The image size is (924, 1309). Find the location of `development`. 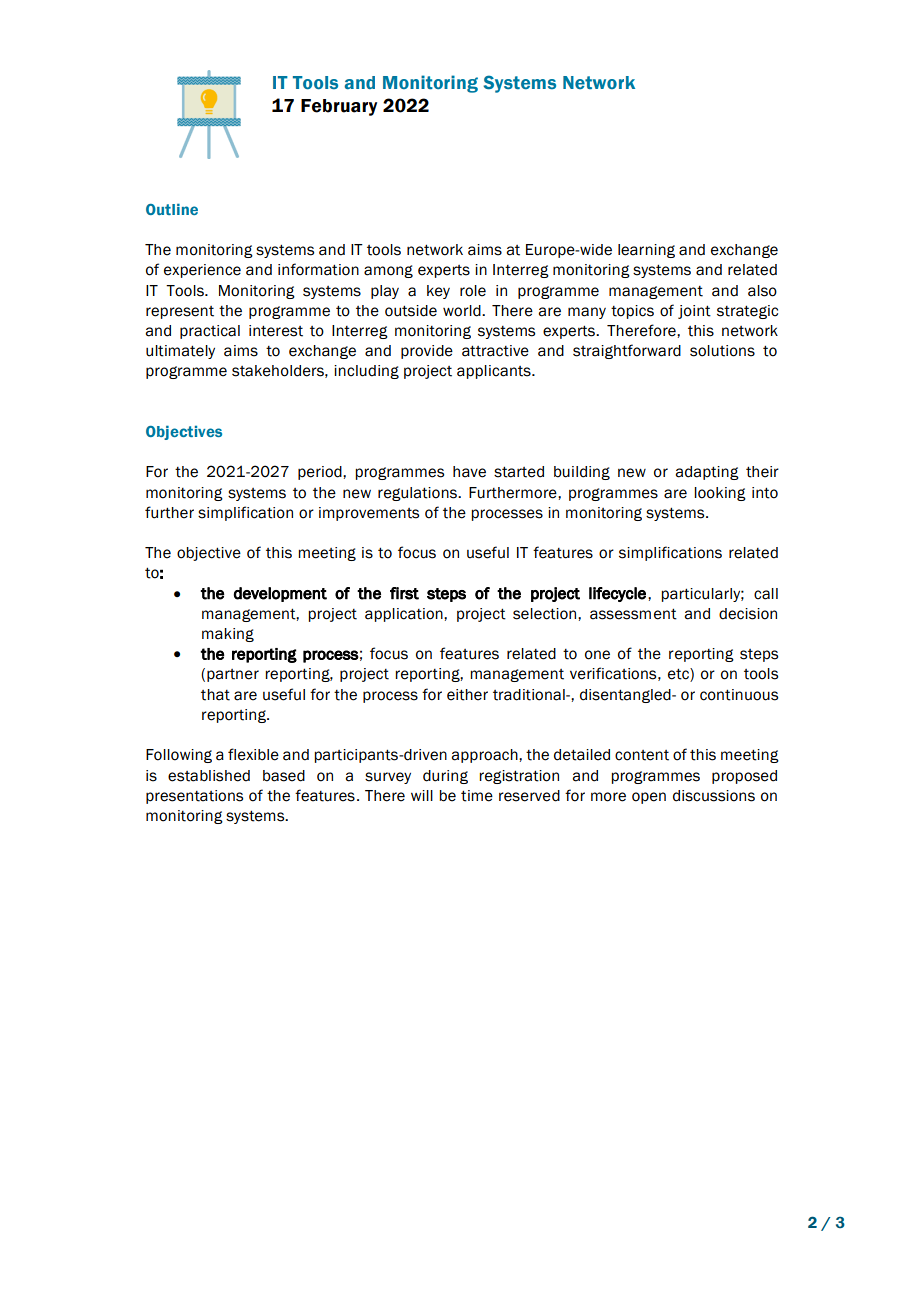

development is located at coordinates (280, 594).
